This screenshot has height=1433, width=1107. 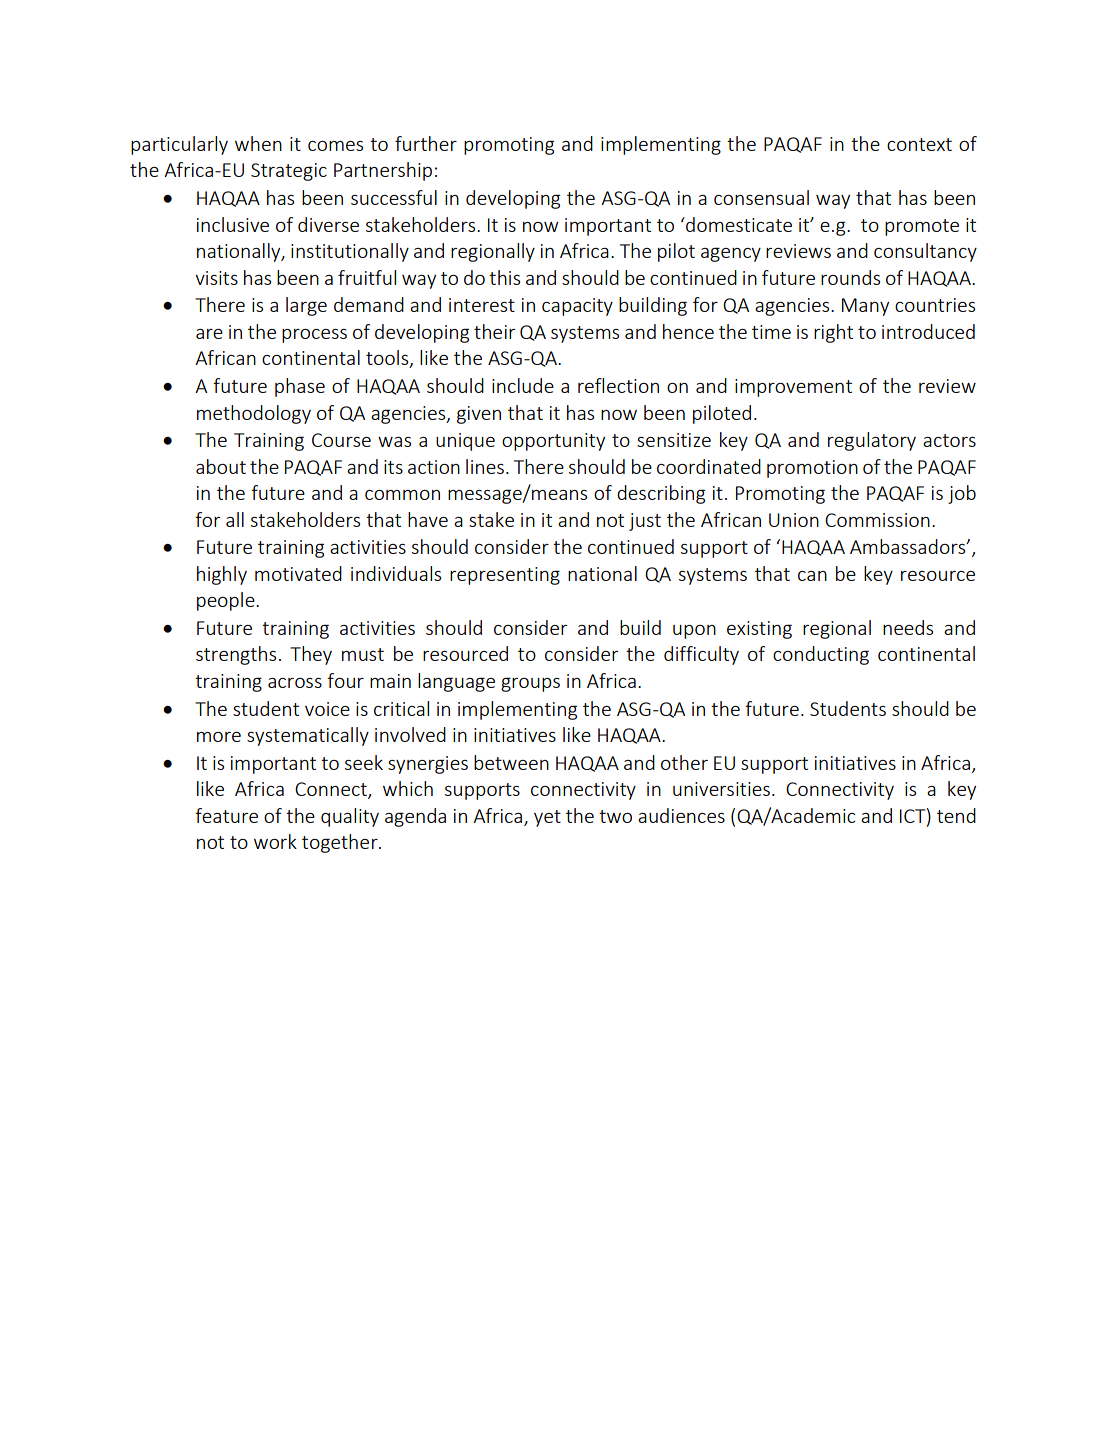 I want to click on yet, so click(x=547, y=818).
